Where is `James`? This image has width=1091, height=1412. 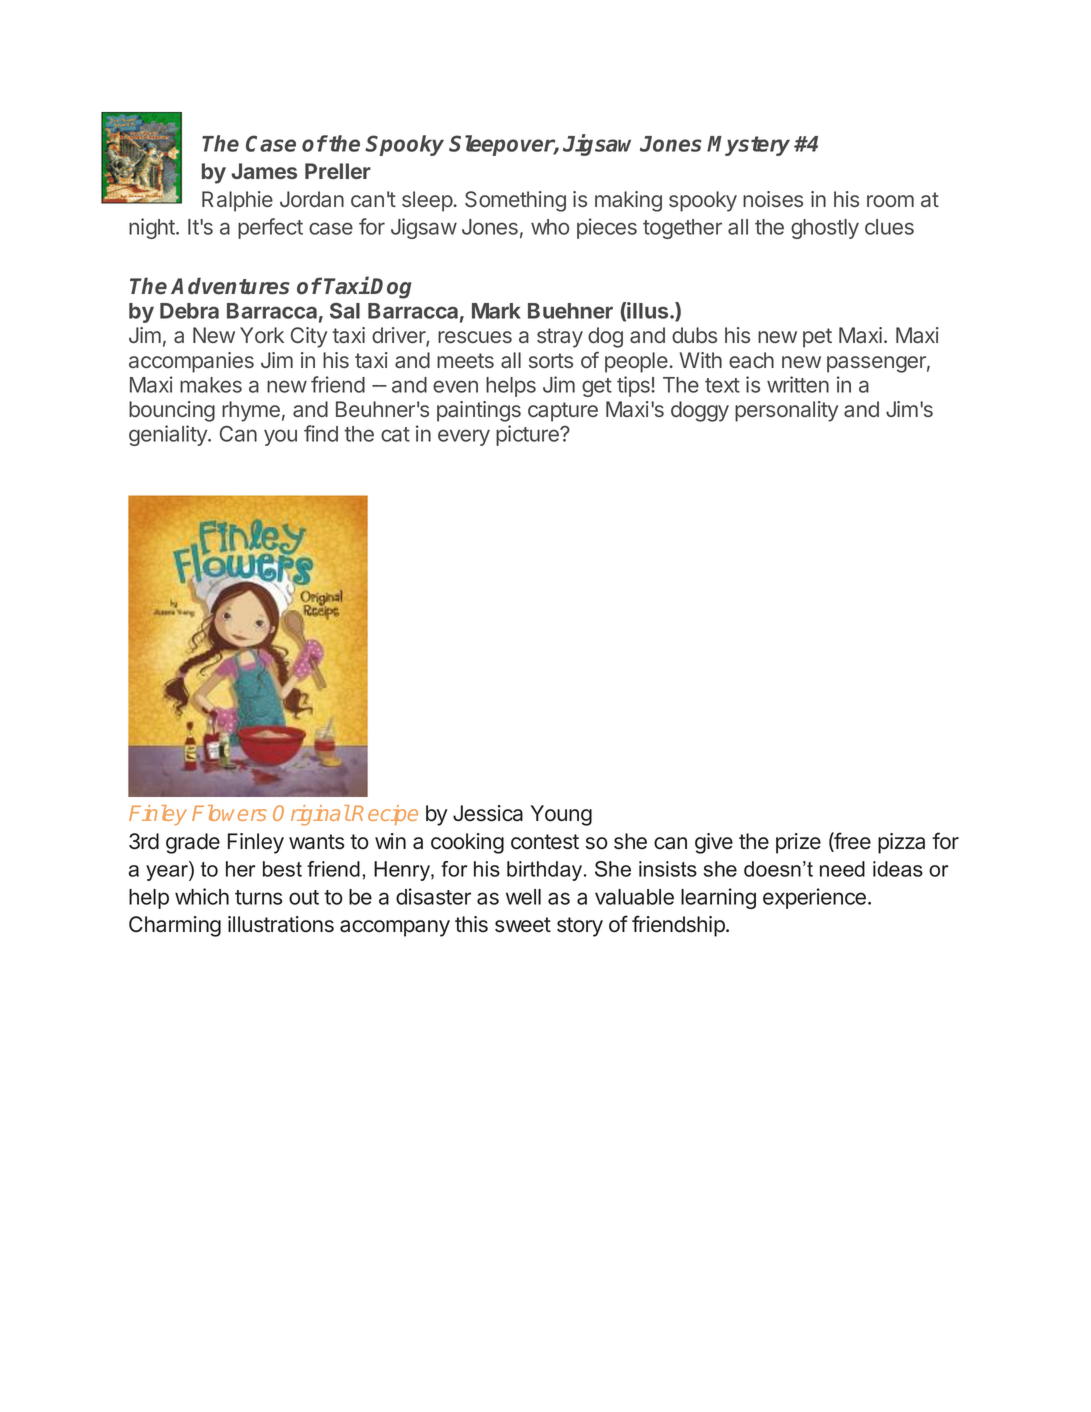
James is located at coordinates (264, 171).
